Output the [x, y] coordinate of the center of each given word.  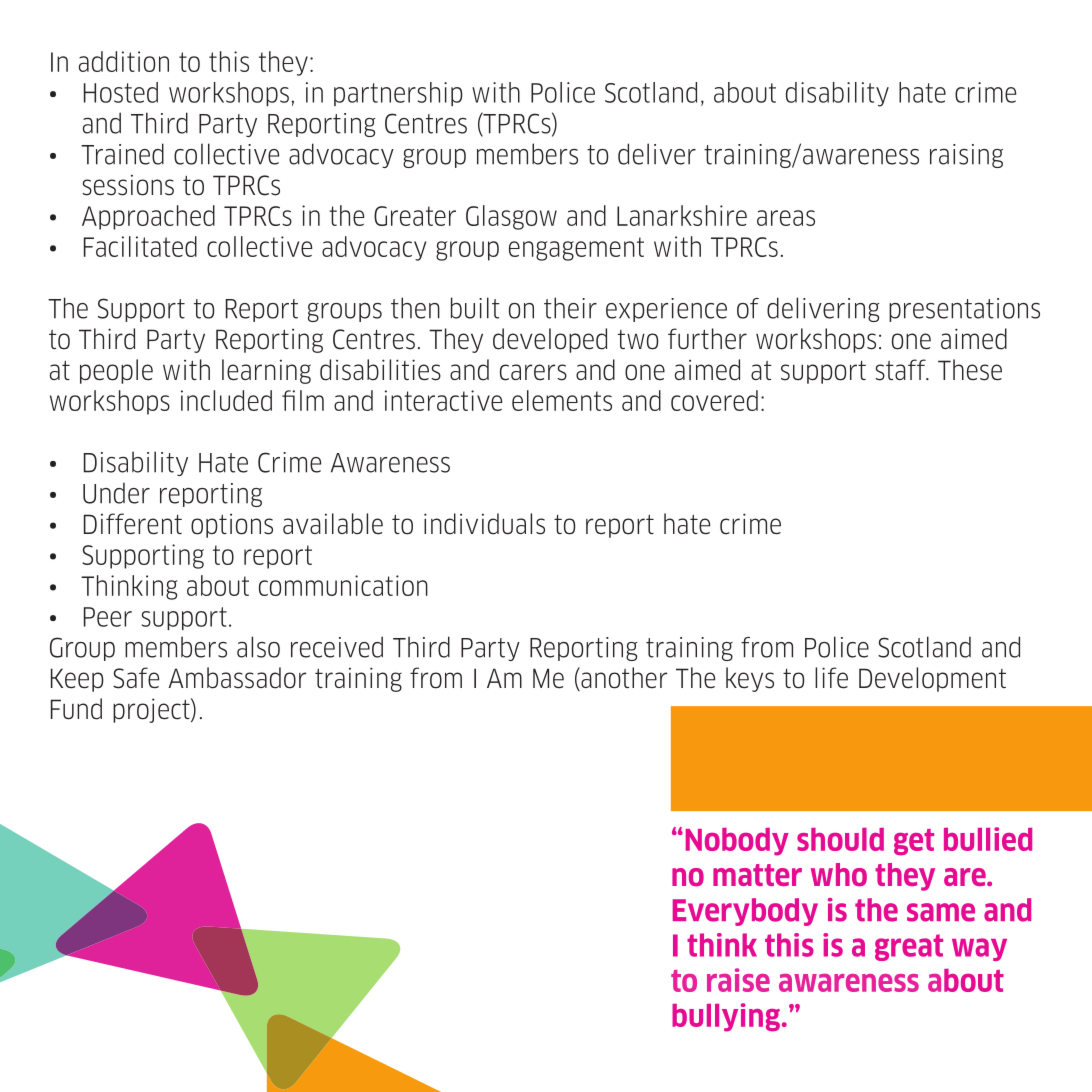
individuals [484, 524]
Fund [76, 709]
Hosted [121, 92]
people [116, 371]
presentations [964, 310]
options [232, 526]
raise [738, 980]
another [623, 679]
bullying [726, 1017]
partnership [398, 94]
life [831, 678]
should [840, 839]
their [570, 308]
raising [966, 156]
